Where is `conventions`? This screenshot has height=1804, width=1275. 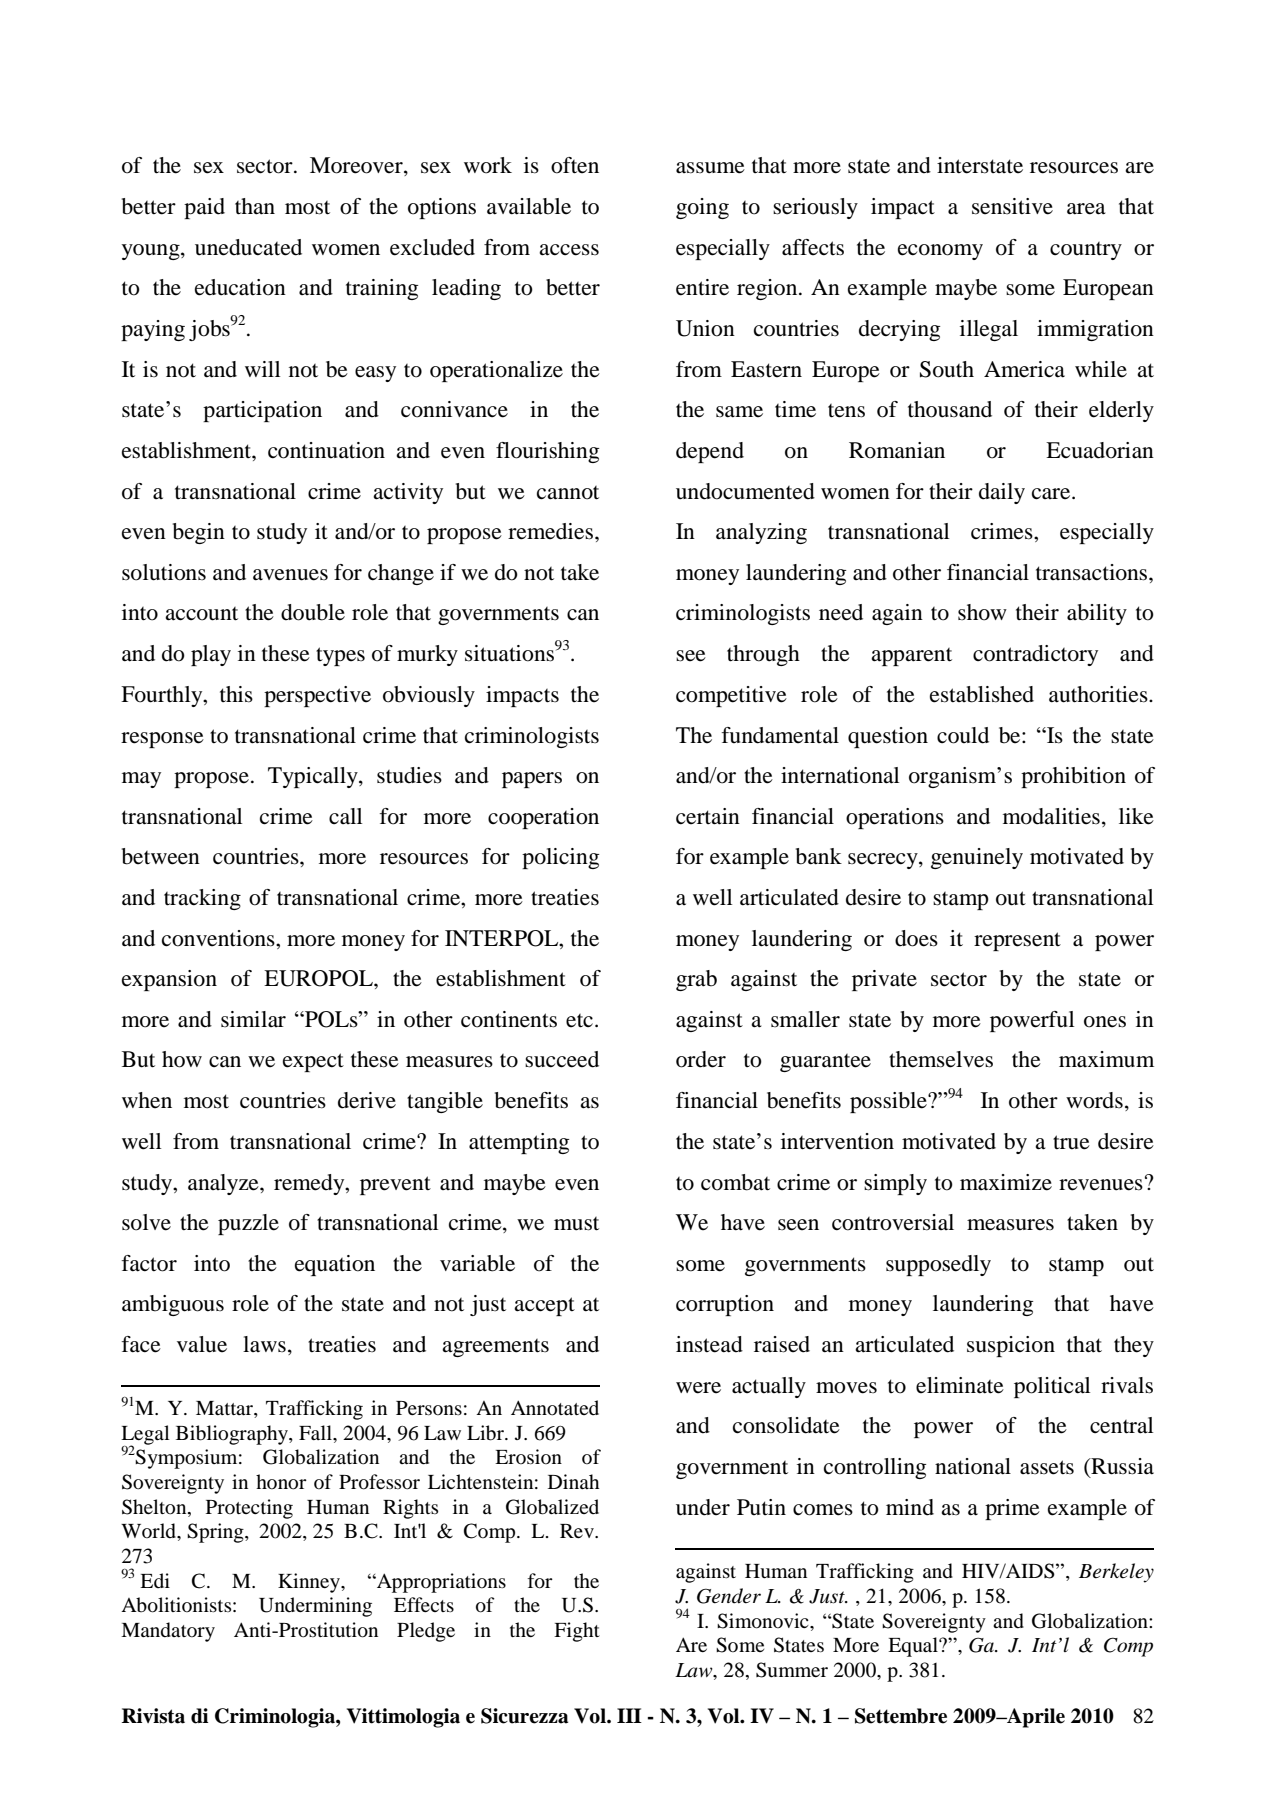
conventions is located at coordinates (219, 938).
